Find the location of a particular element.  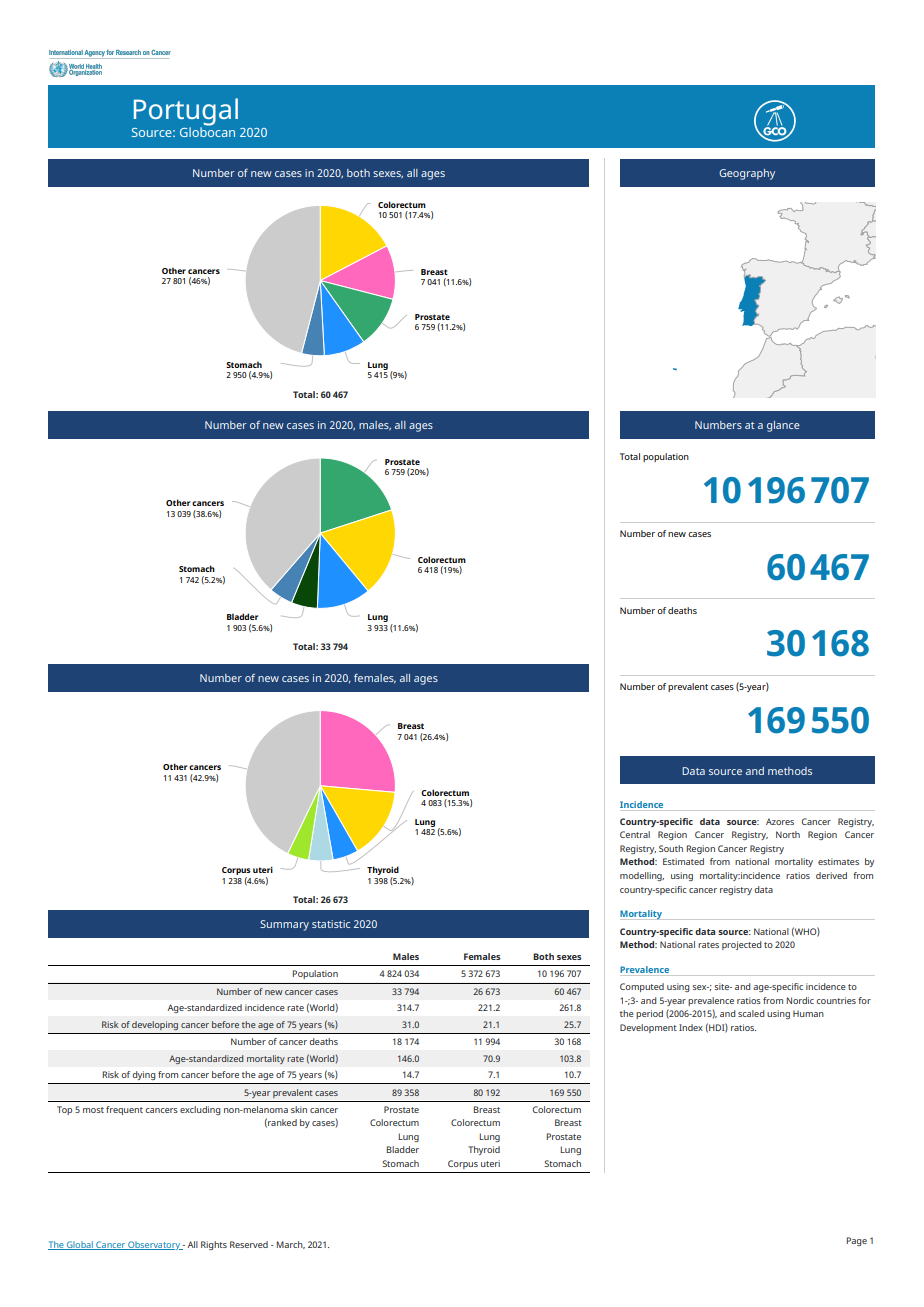

developing is located at coordinates (155, 1025).
